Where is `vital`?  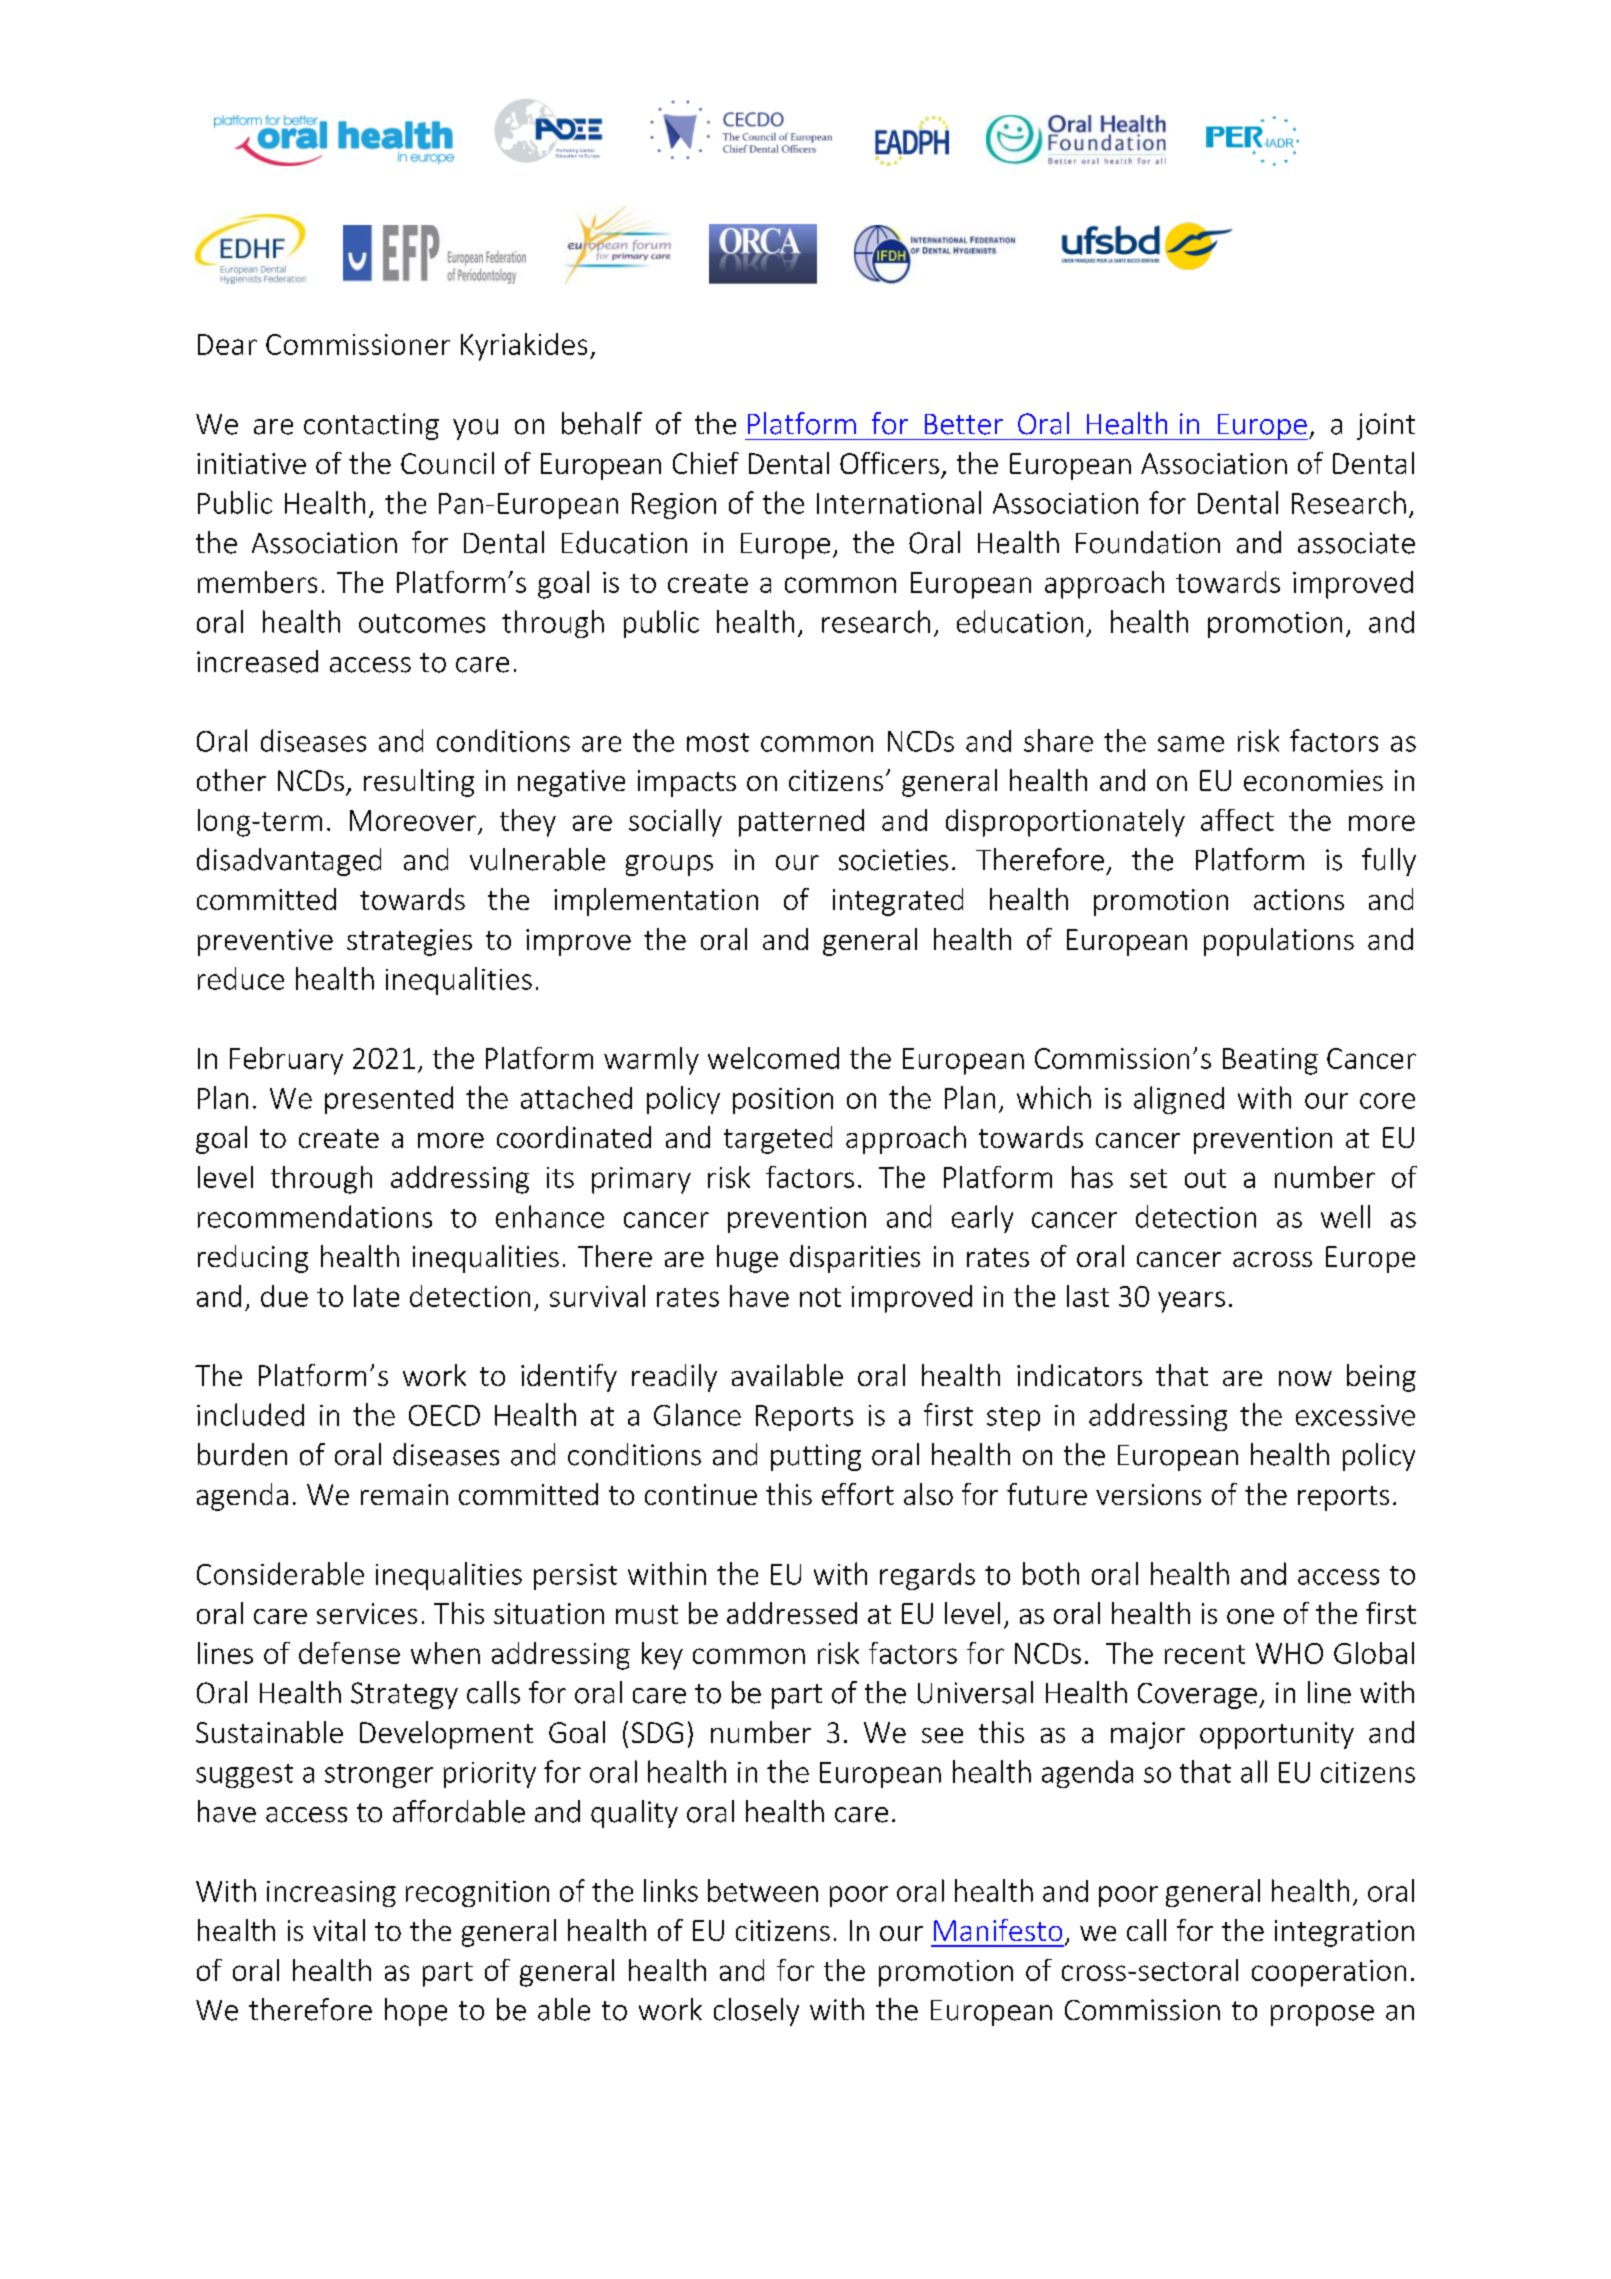
vital is located at coordinates (339, 1930).
